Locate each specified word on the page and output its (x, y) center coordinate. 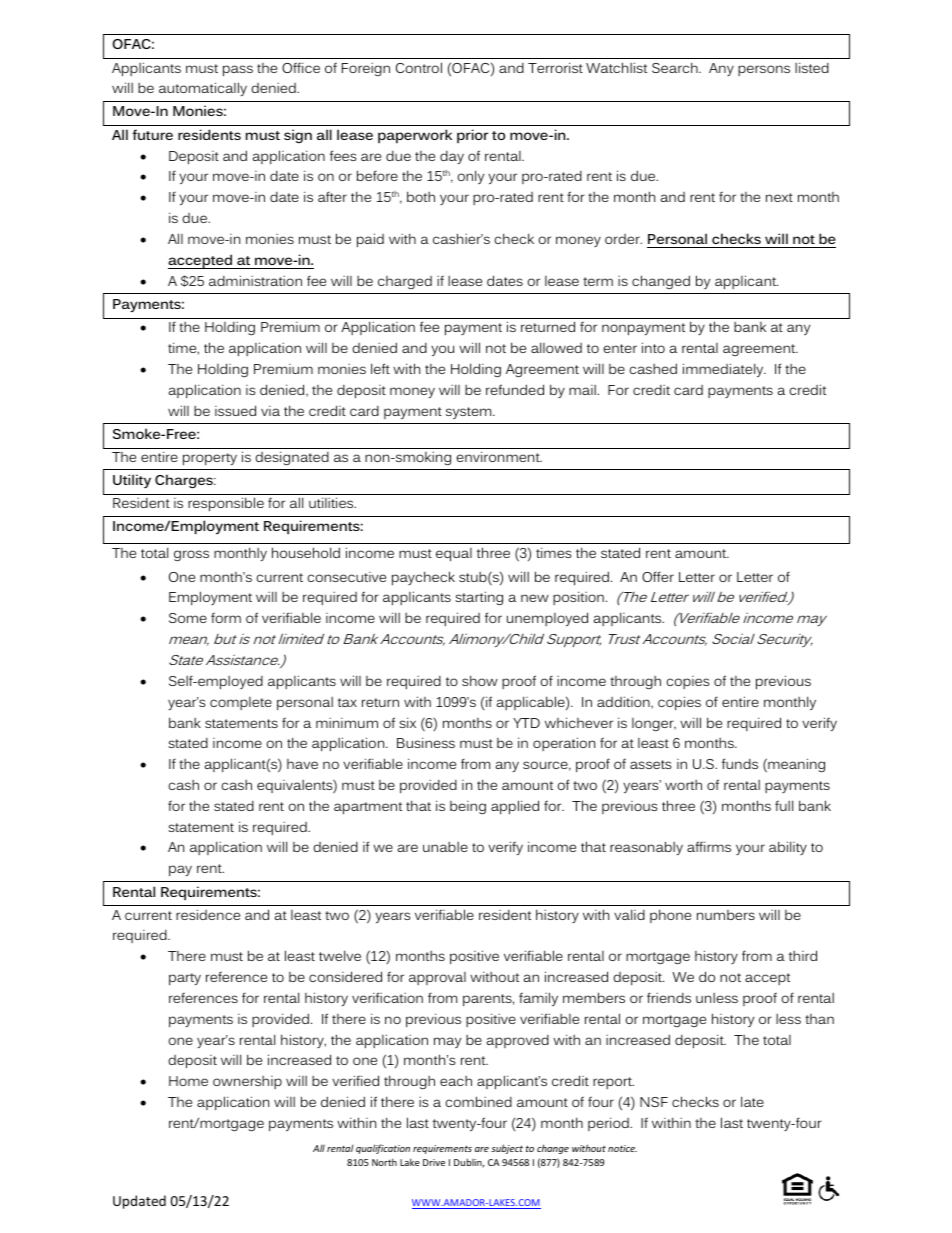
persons (764, 70)
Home (188, 1081)
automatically (203, 89)
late (752, 1101)
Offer (658, 576)
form (226, 617)
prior (472, 136)
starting (479, 598)
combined (478, 1101)
